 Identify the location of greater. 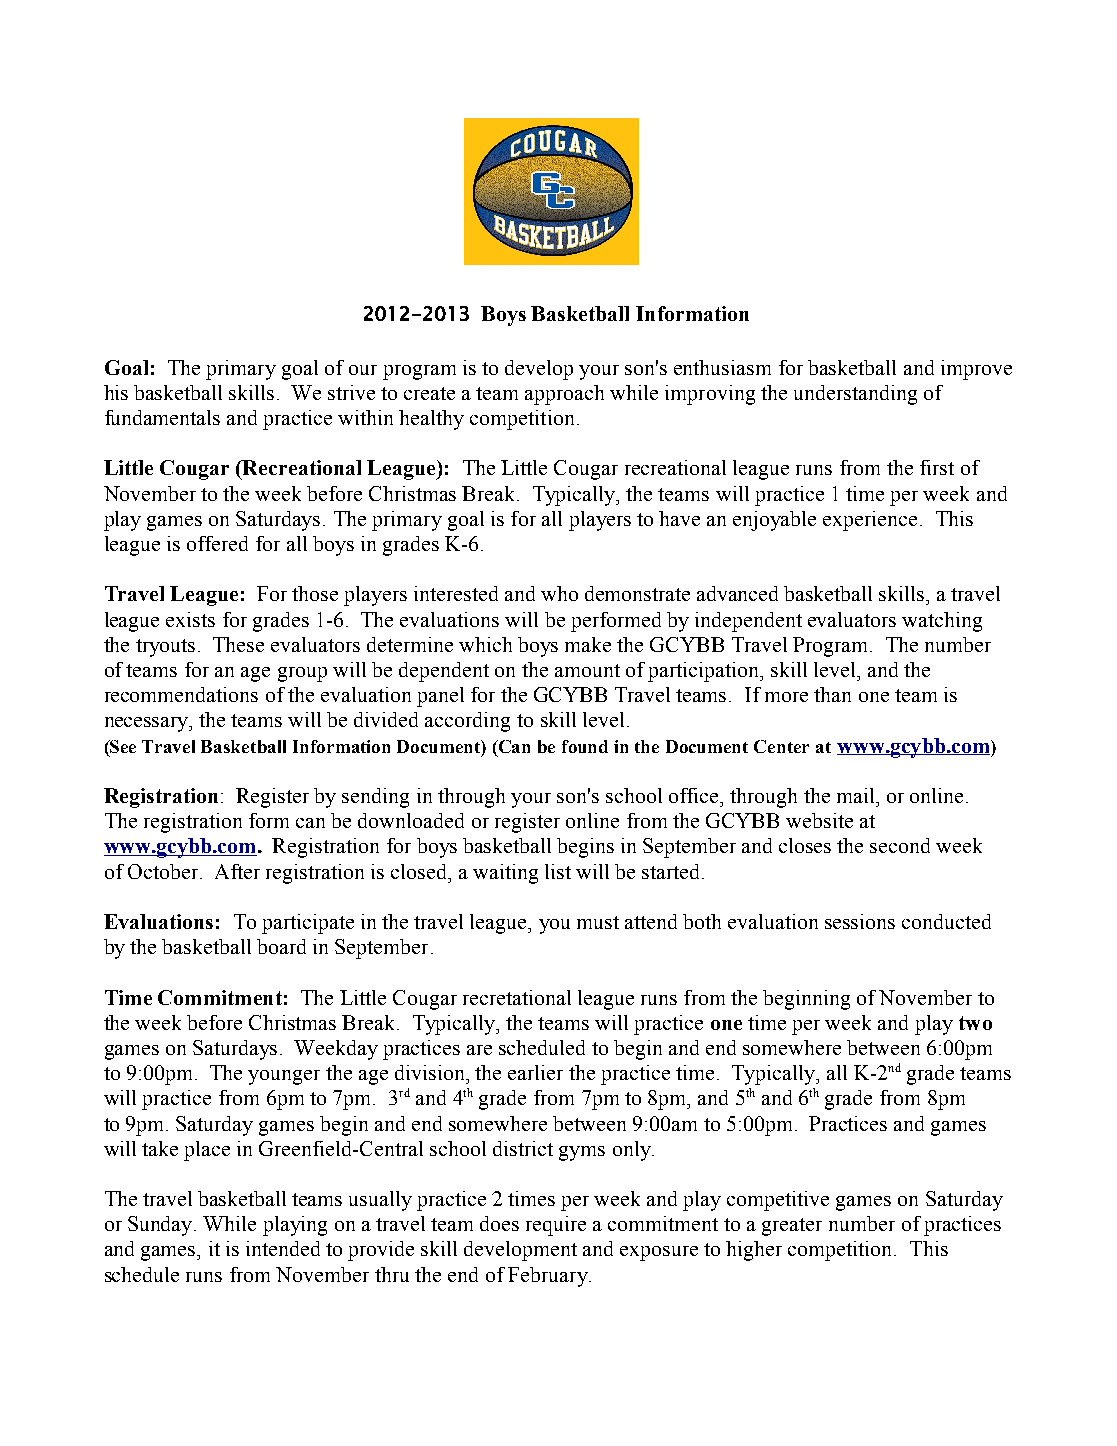
(792, 1227).
